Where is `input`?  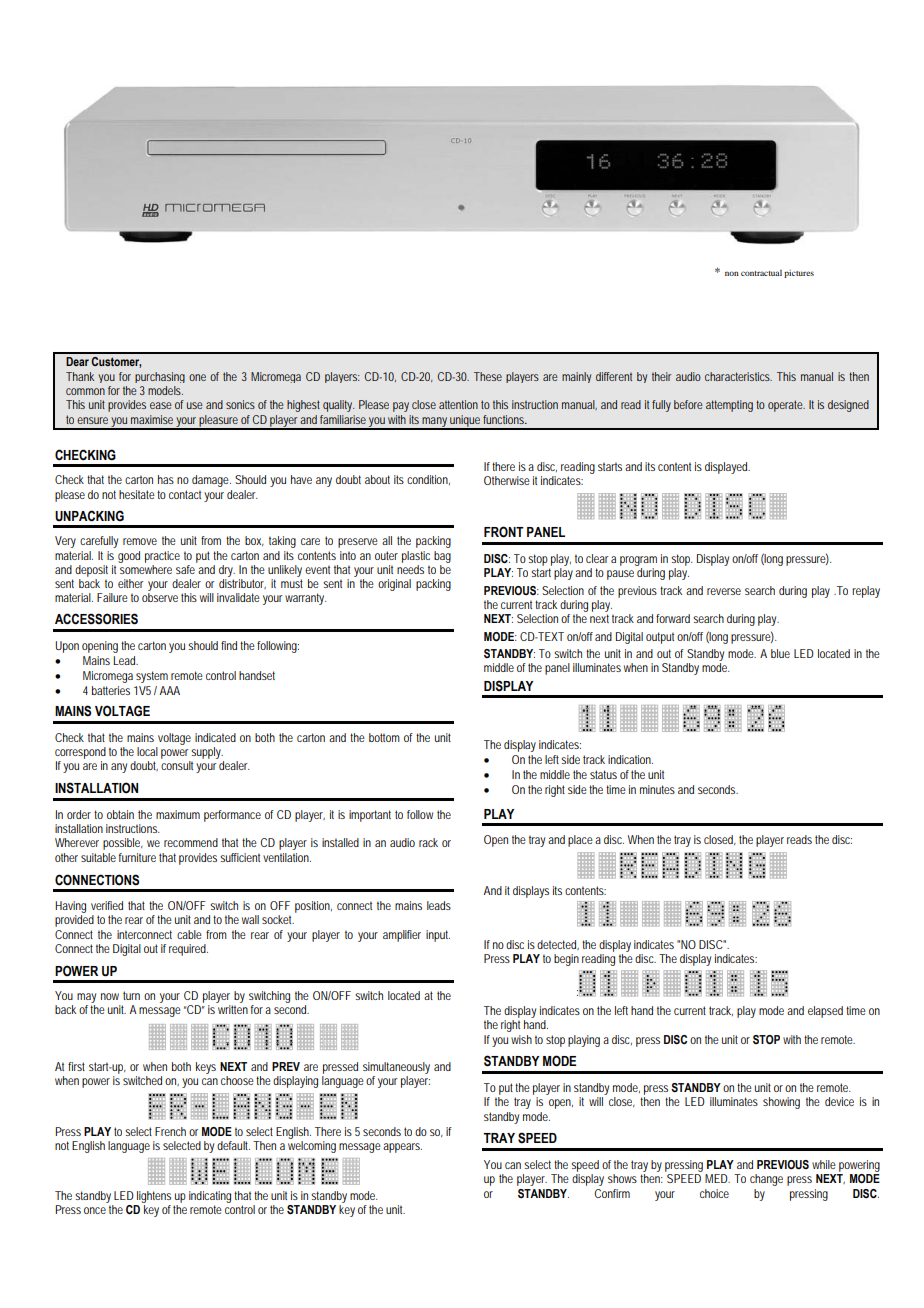
input is located at coordinates (438, 936).
